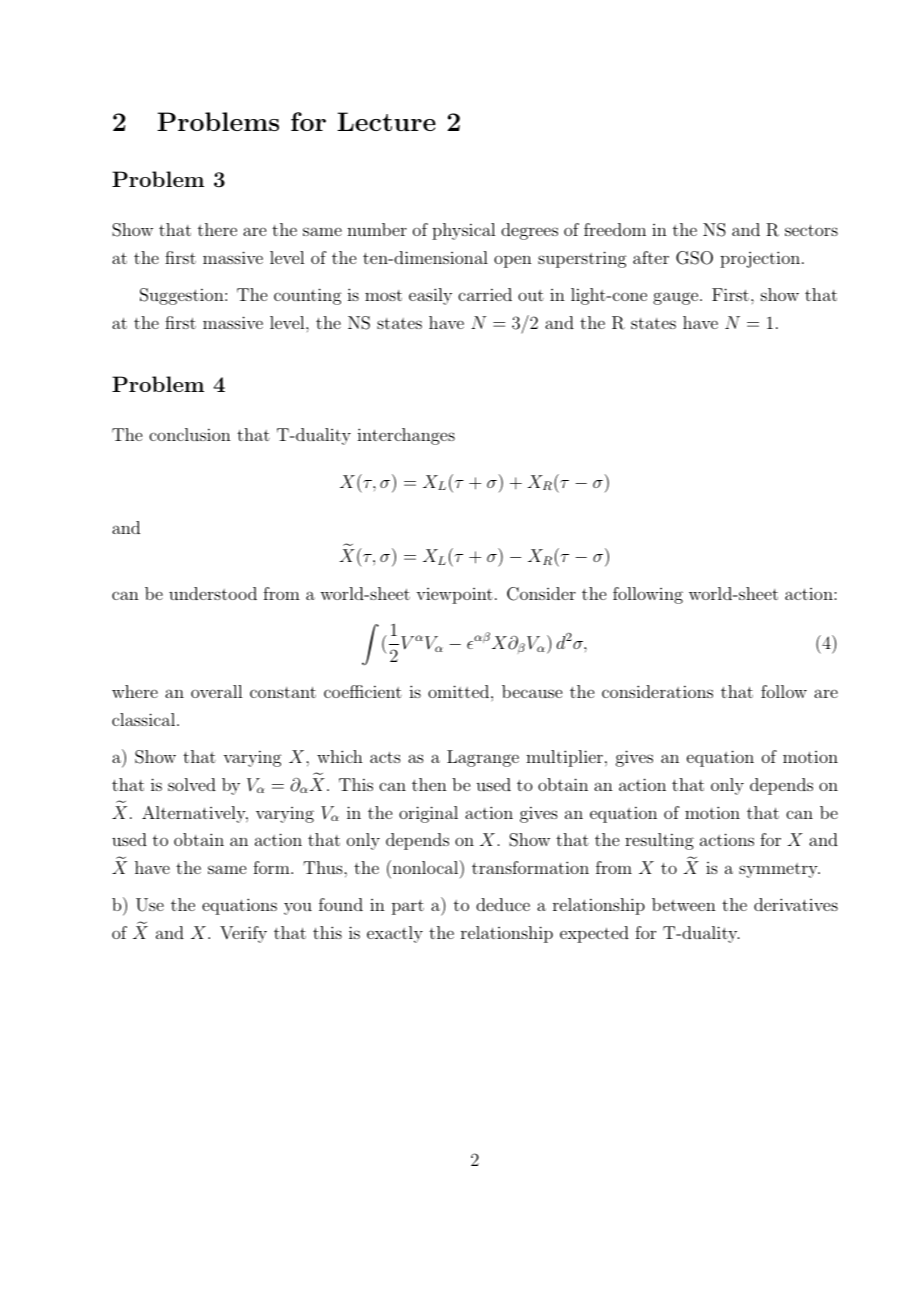 This screenshot has width=924, height=1308. Describe the element at coordinates (811, 230) in the screenshot. I see `sectors` at that location.
